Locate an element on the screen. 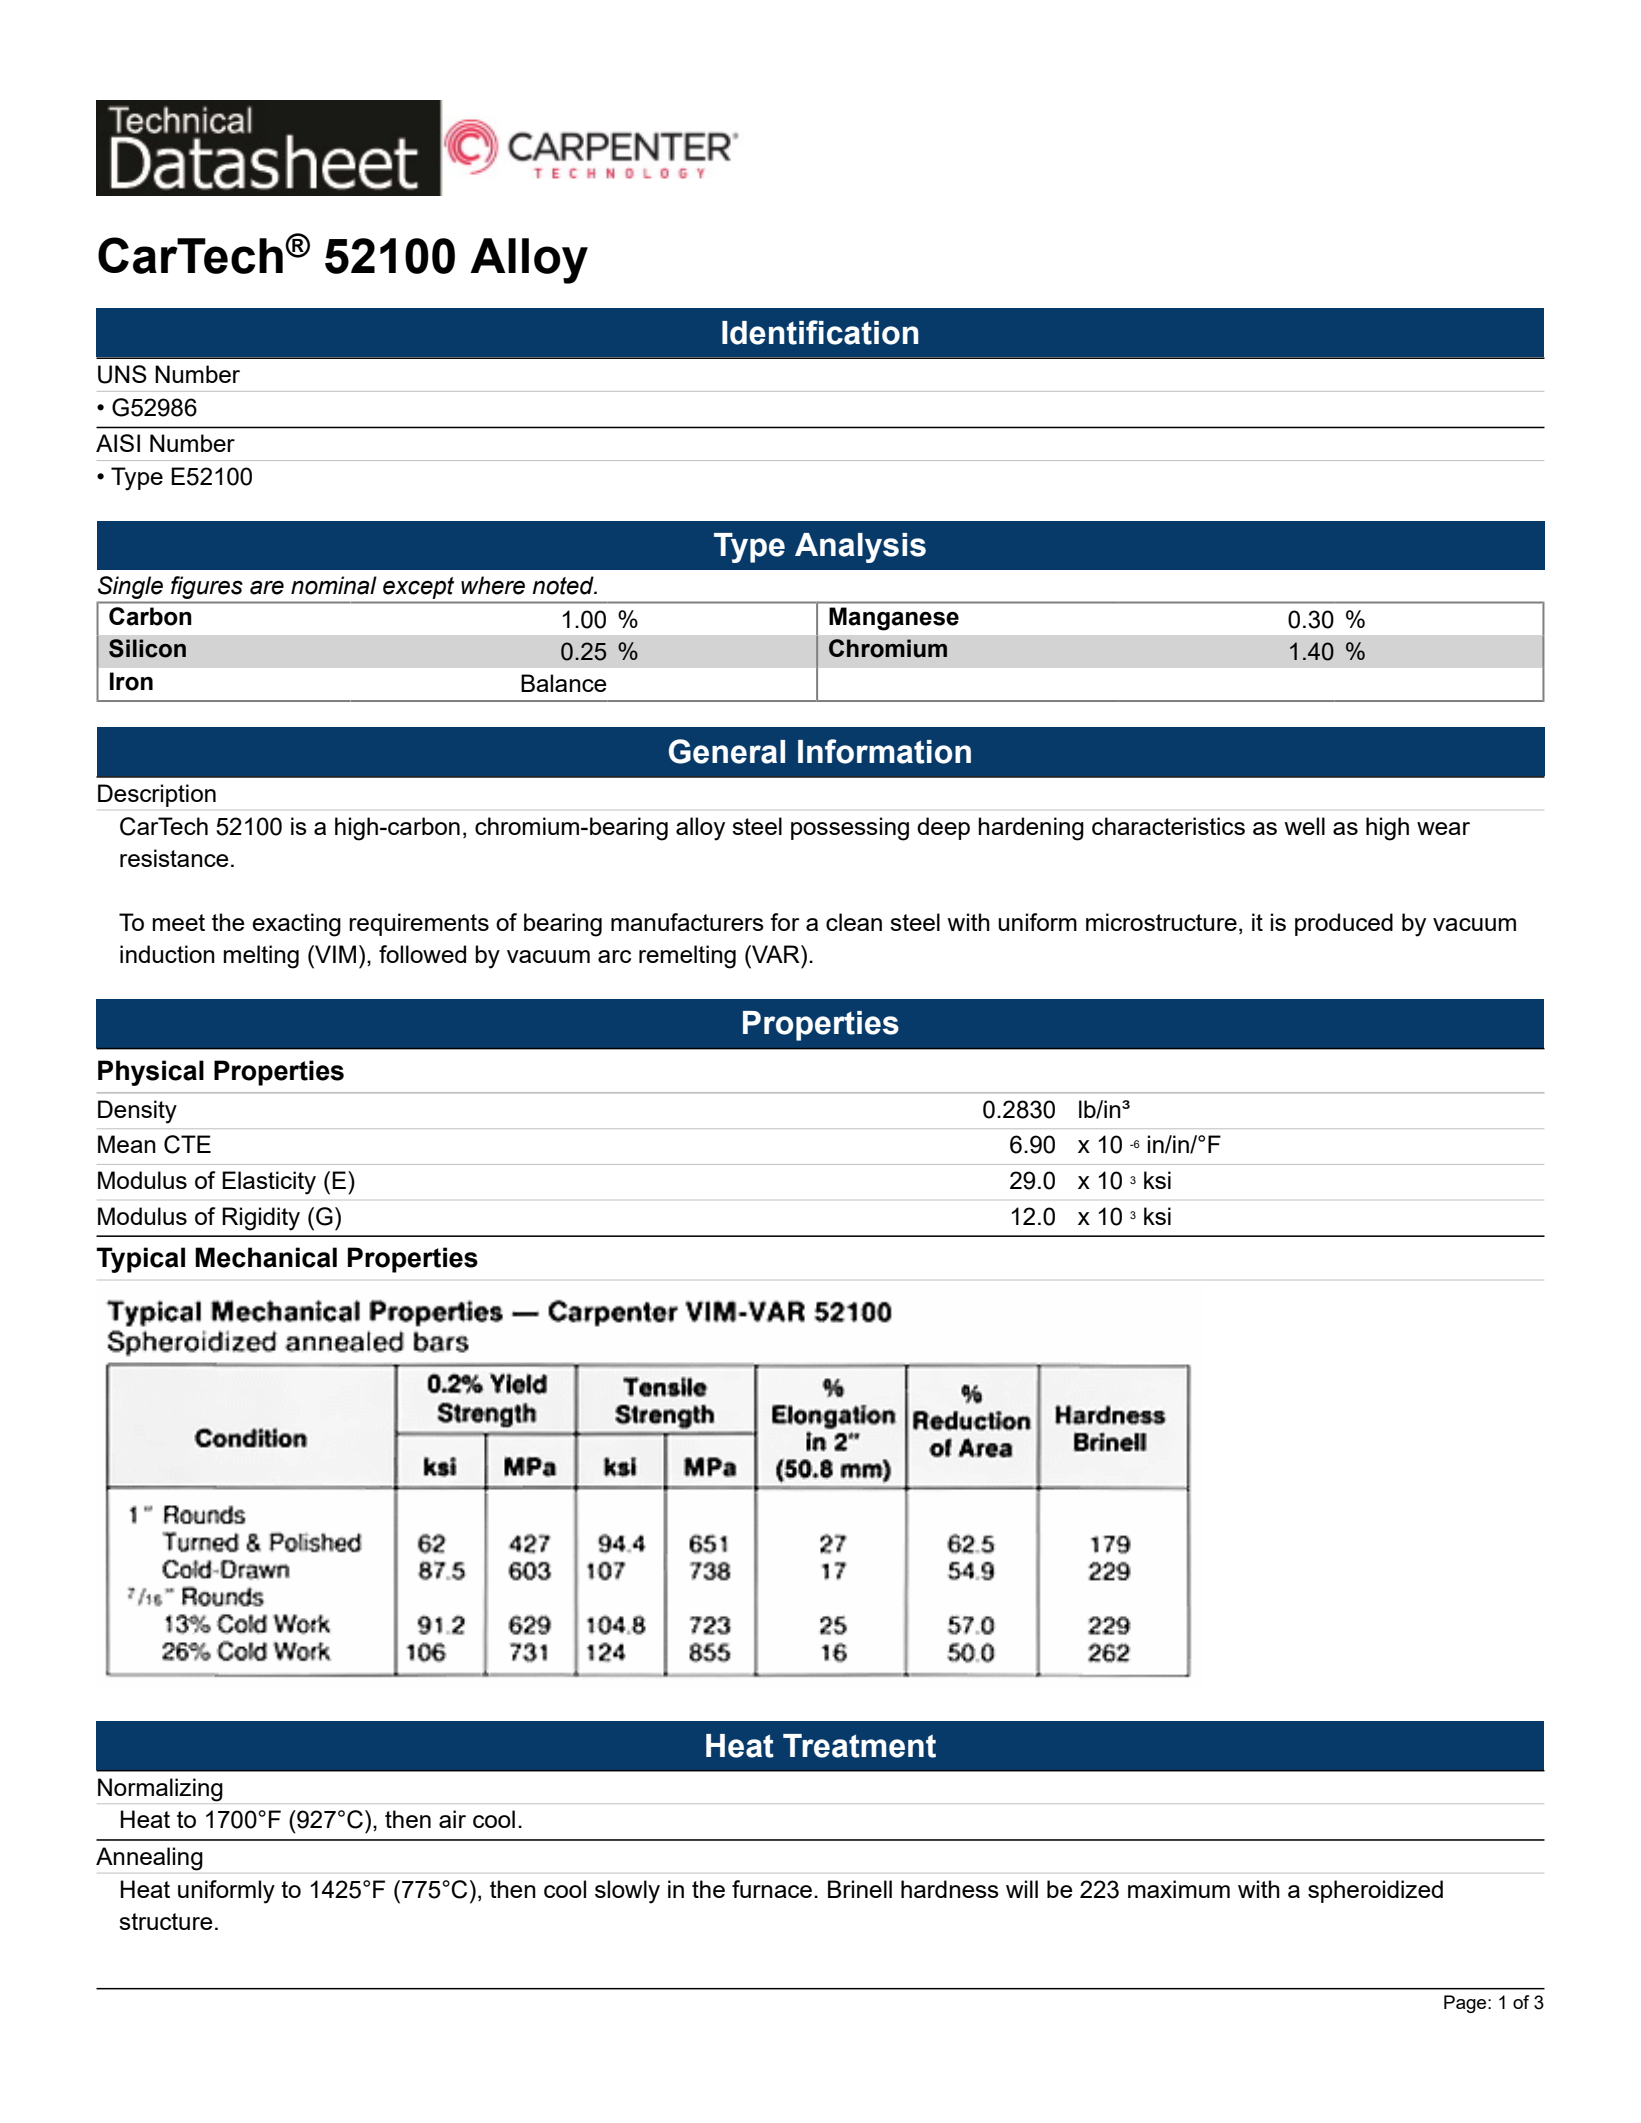 The image size is (1641, 2123). slowly is located at coordinates (627, 1892).
